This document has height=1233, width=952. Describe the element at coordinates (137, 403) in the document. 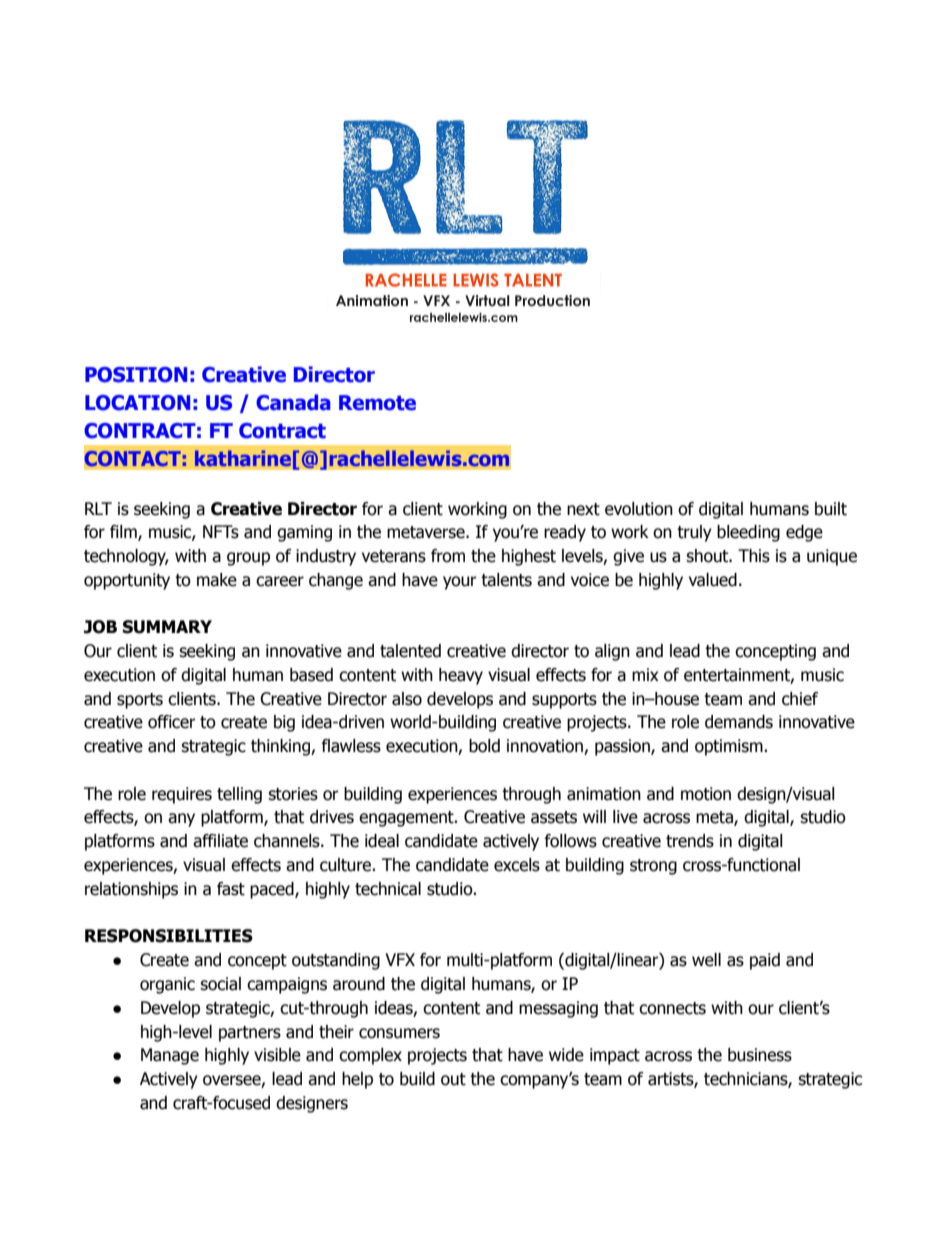

I see `LOCATION` at that location.
